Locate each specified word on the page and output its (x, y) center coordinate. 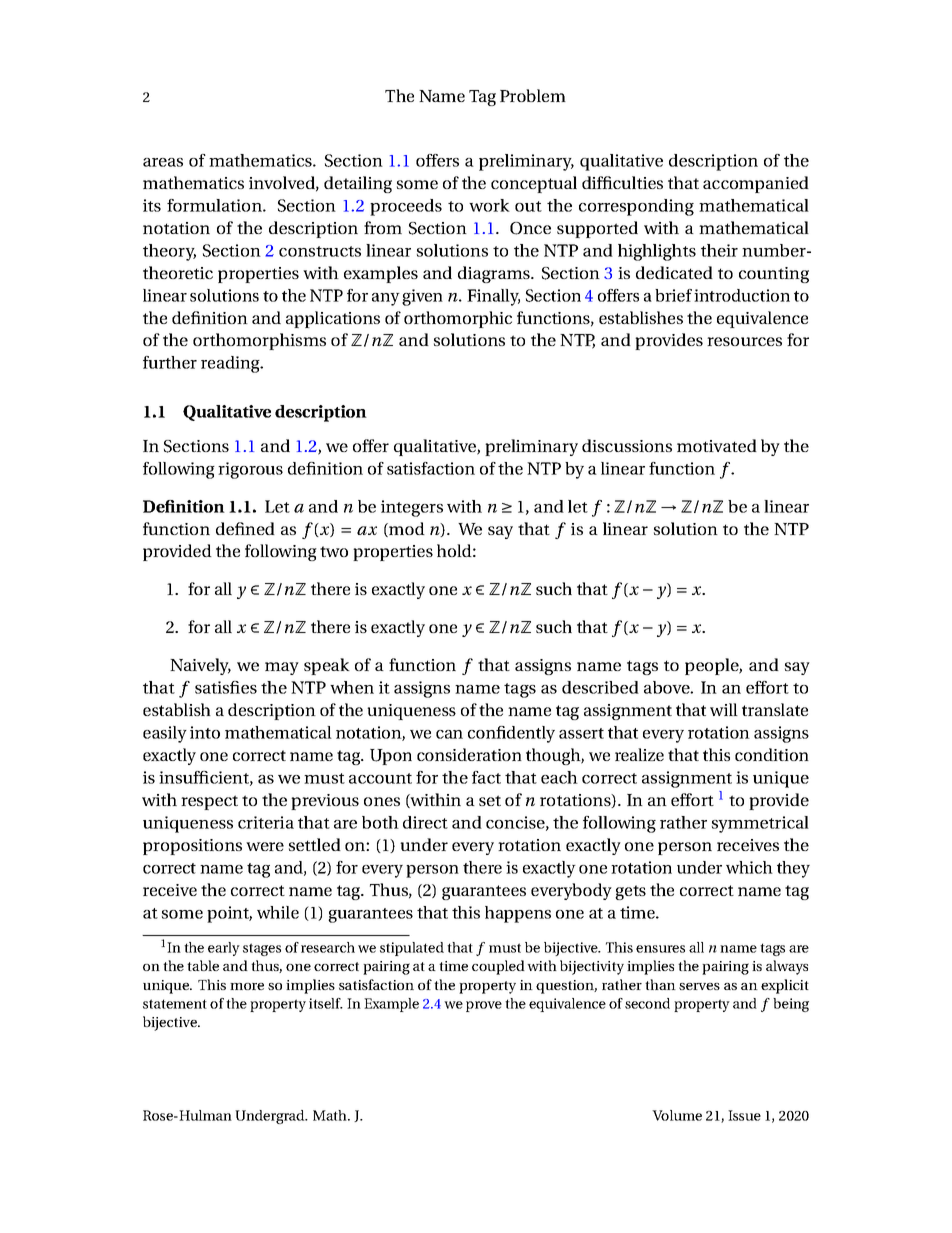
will (724, 709)
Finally (493, 297)
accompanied (756, 184)
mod (406, 529)
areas (163, 162)
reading (231, 364)
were (265, 846)
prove (484, 1006)
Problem (533, 95)
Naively (200, 666)
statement (175, 1004)
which (749, 867)
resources (744, 341)
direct (425, 822)
